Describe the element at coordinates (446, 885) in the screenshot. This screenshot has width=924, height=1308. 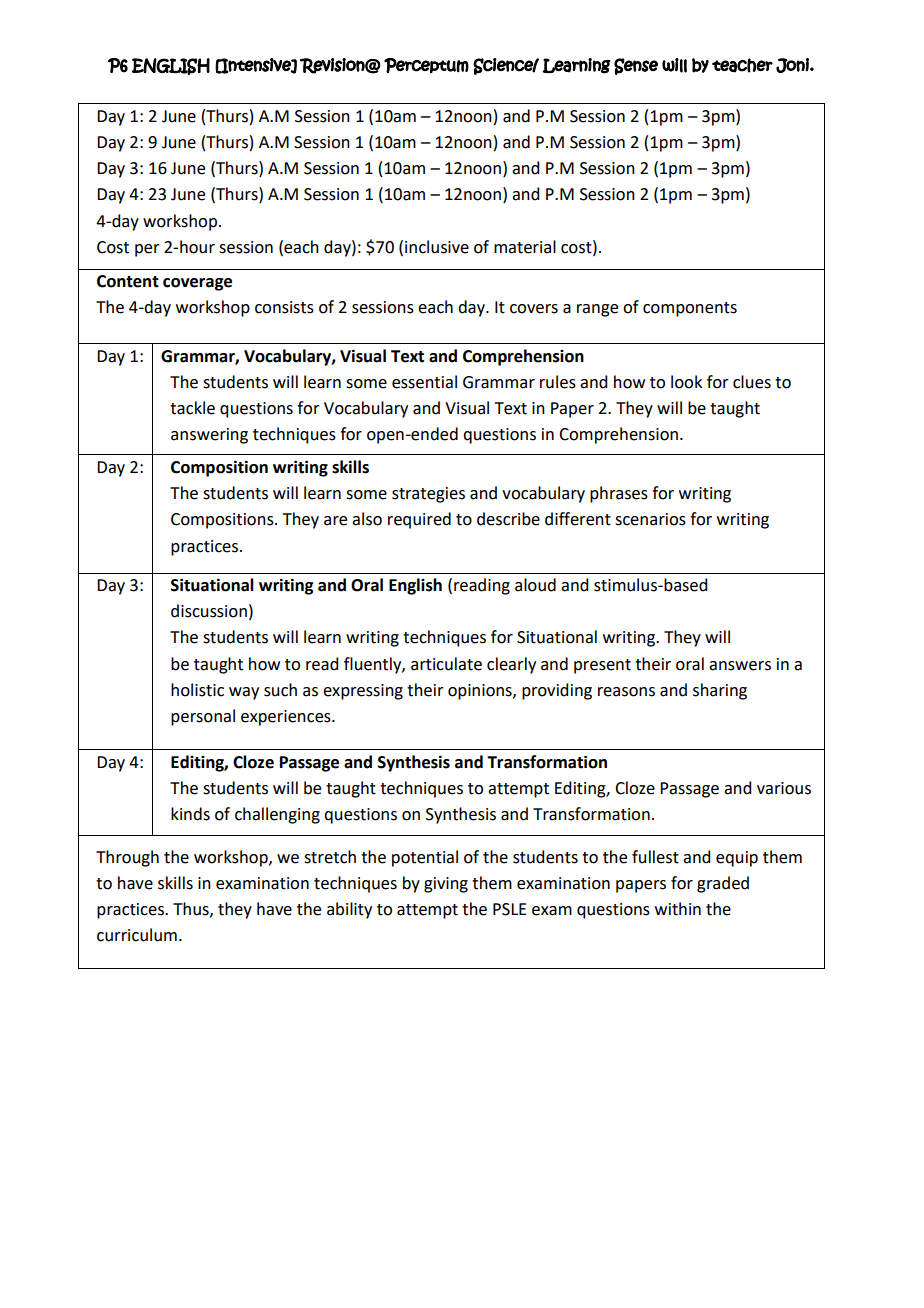
I see `giving` at that location.
